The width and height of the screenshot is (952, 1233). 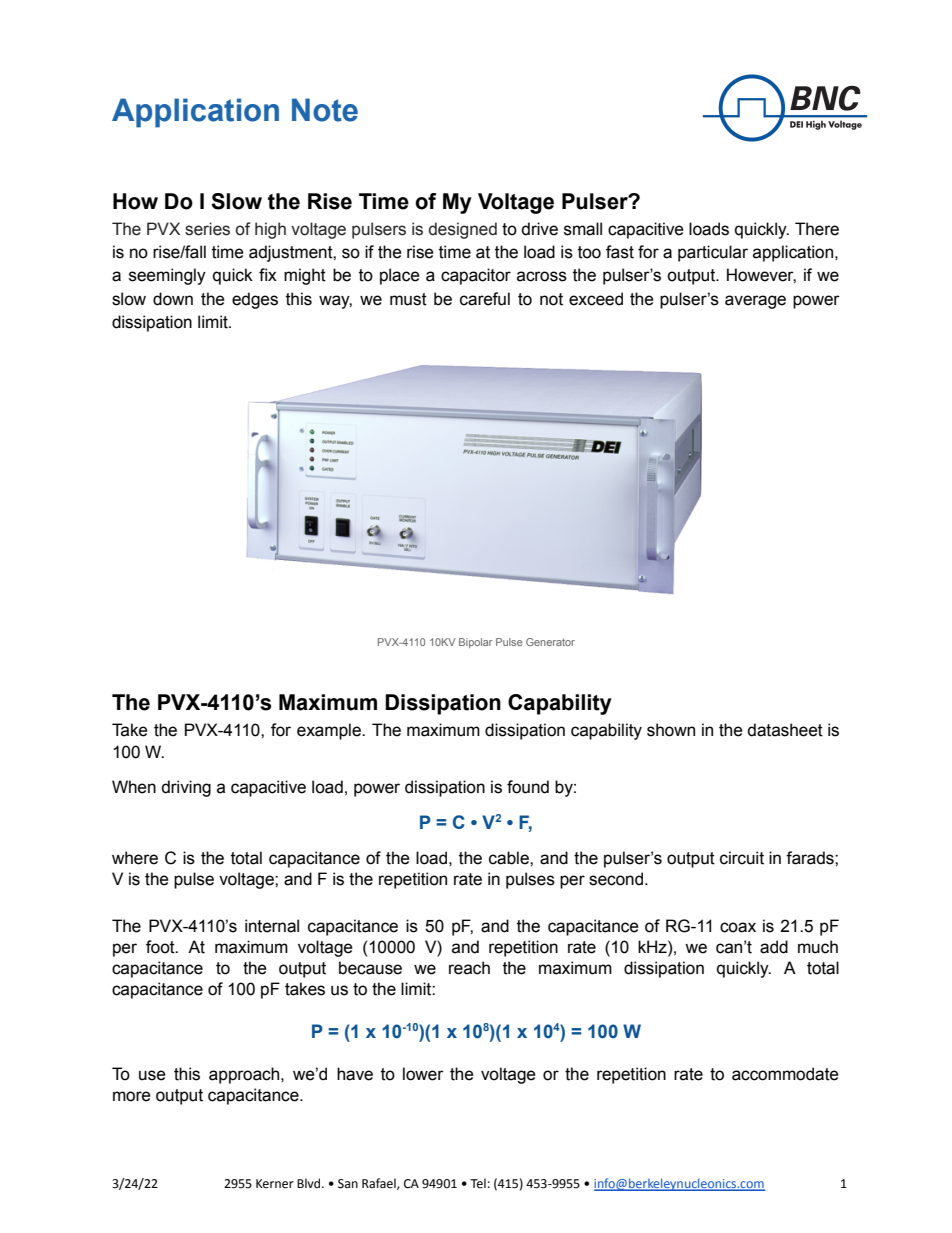 I want to click on series, so click(x=207, y=229).
